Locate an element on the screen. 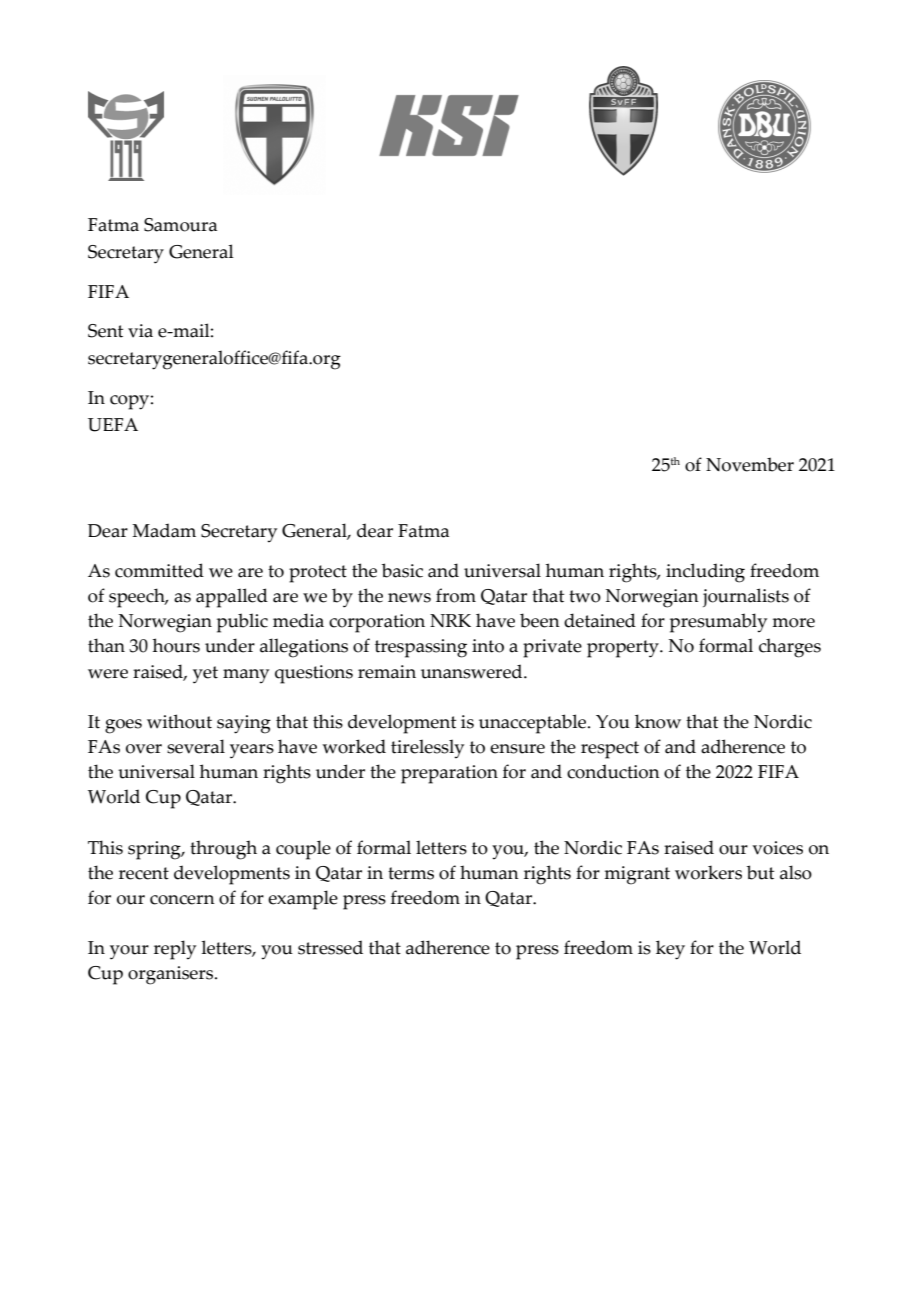 This screenshot has width=924, height=1308. stressed is located at coordinates (330, 947).
